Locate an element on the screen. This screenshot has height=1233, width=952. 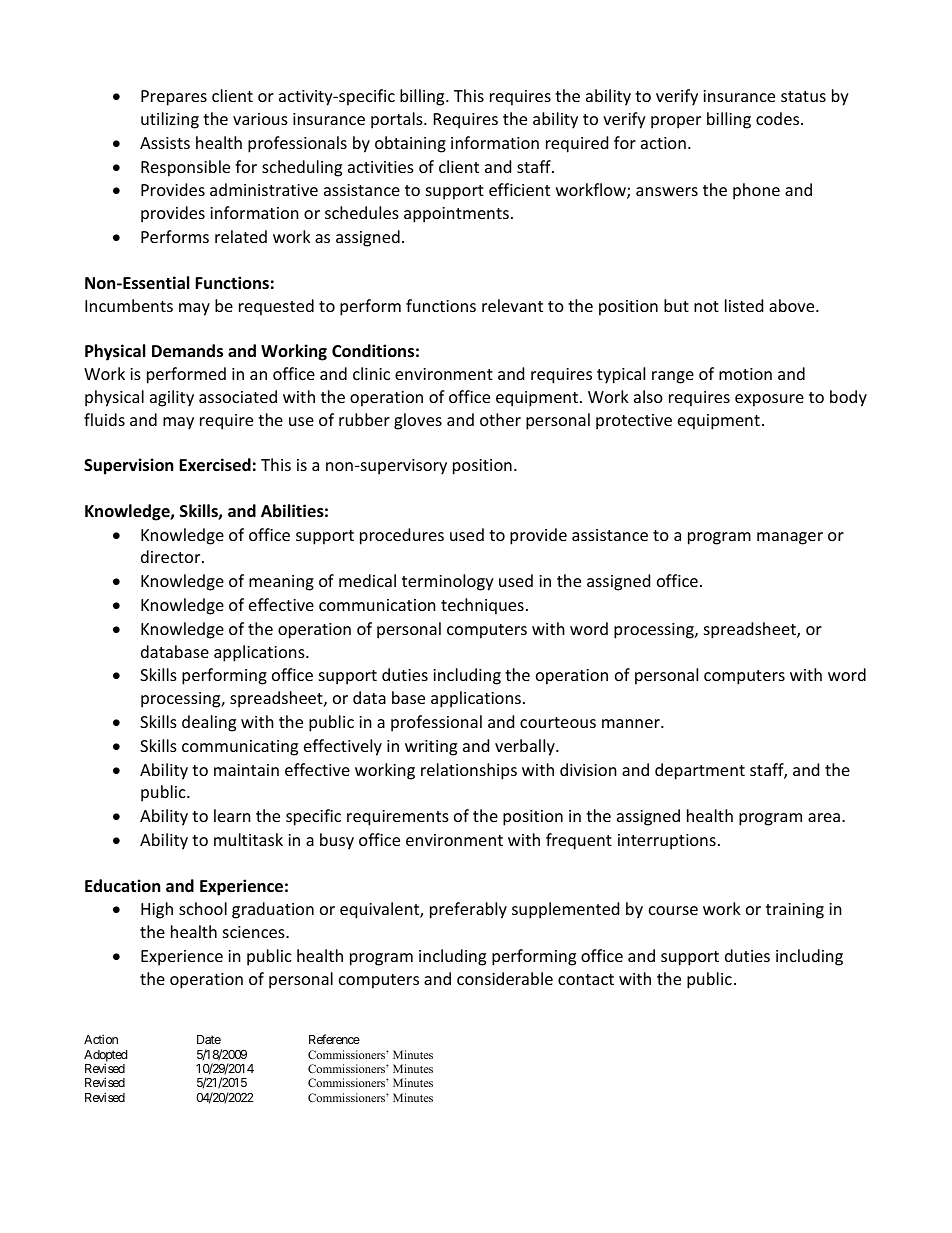
considerable is located at coordinates (505, 978).
